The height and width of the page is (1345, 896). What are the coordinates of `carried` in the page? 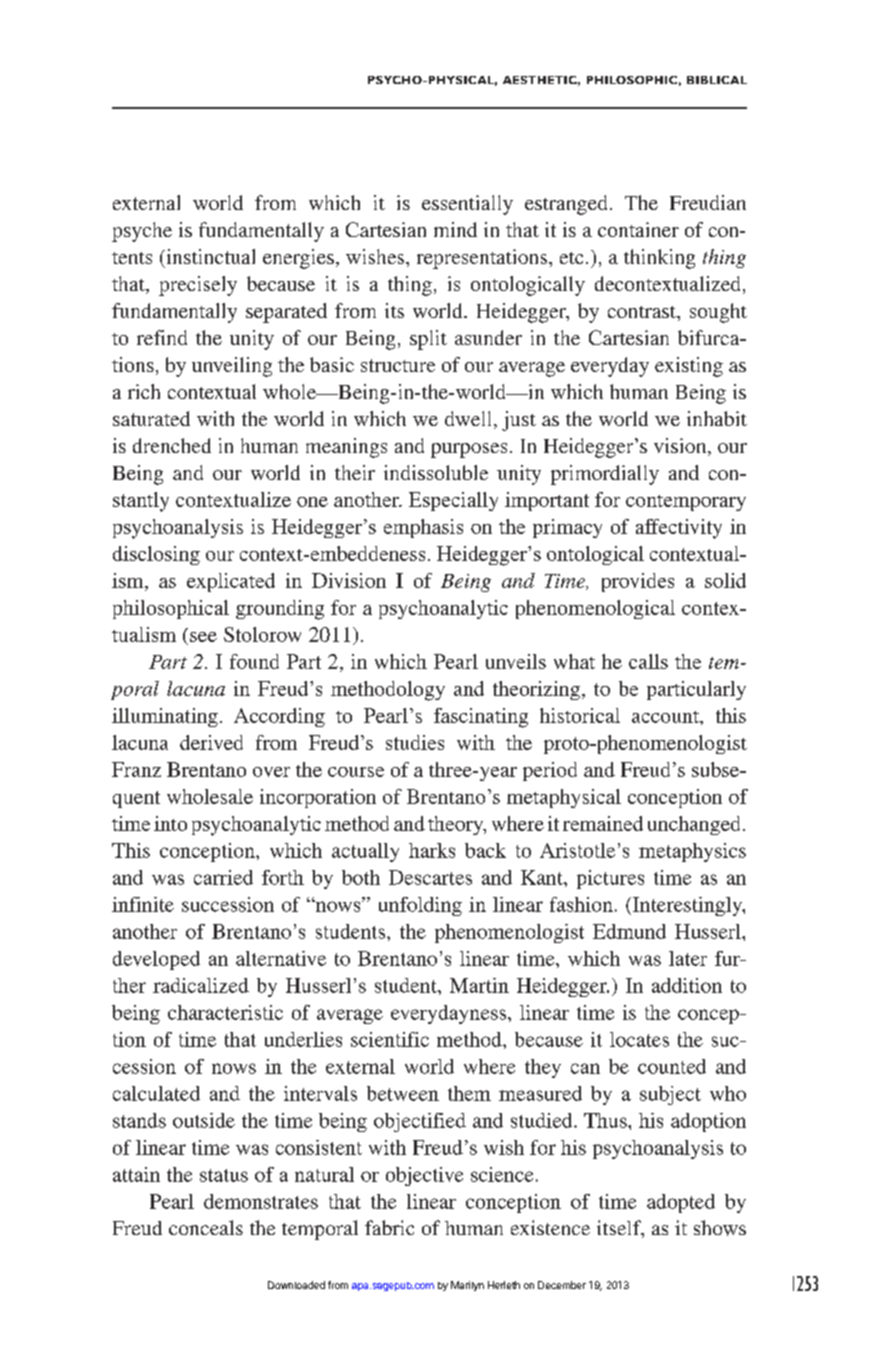 It's located at (223, 877).
